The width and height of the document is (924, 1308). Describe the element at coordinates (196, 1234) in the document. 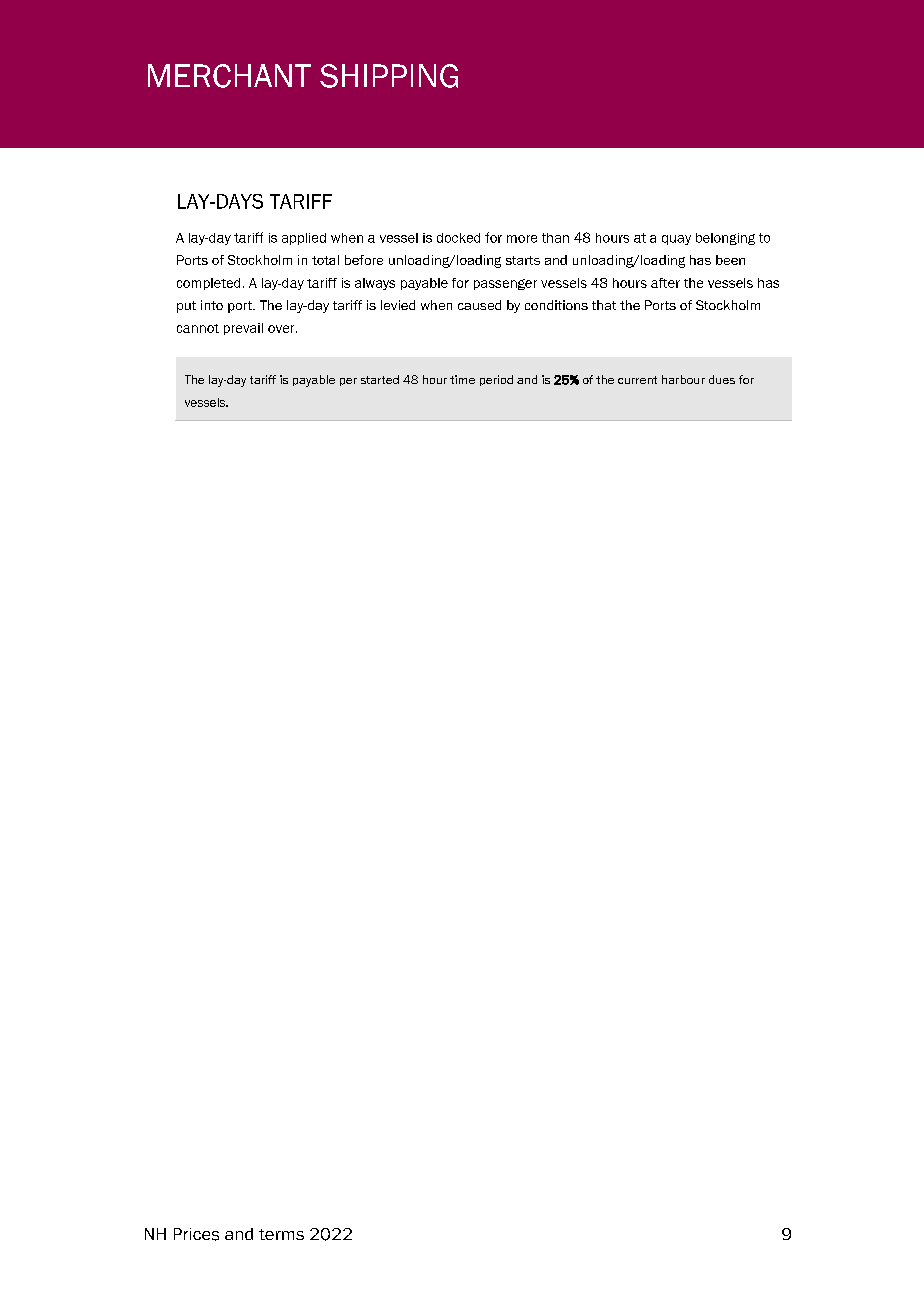

I see `Prices` at that location.
